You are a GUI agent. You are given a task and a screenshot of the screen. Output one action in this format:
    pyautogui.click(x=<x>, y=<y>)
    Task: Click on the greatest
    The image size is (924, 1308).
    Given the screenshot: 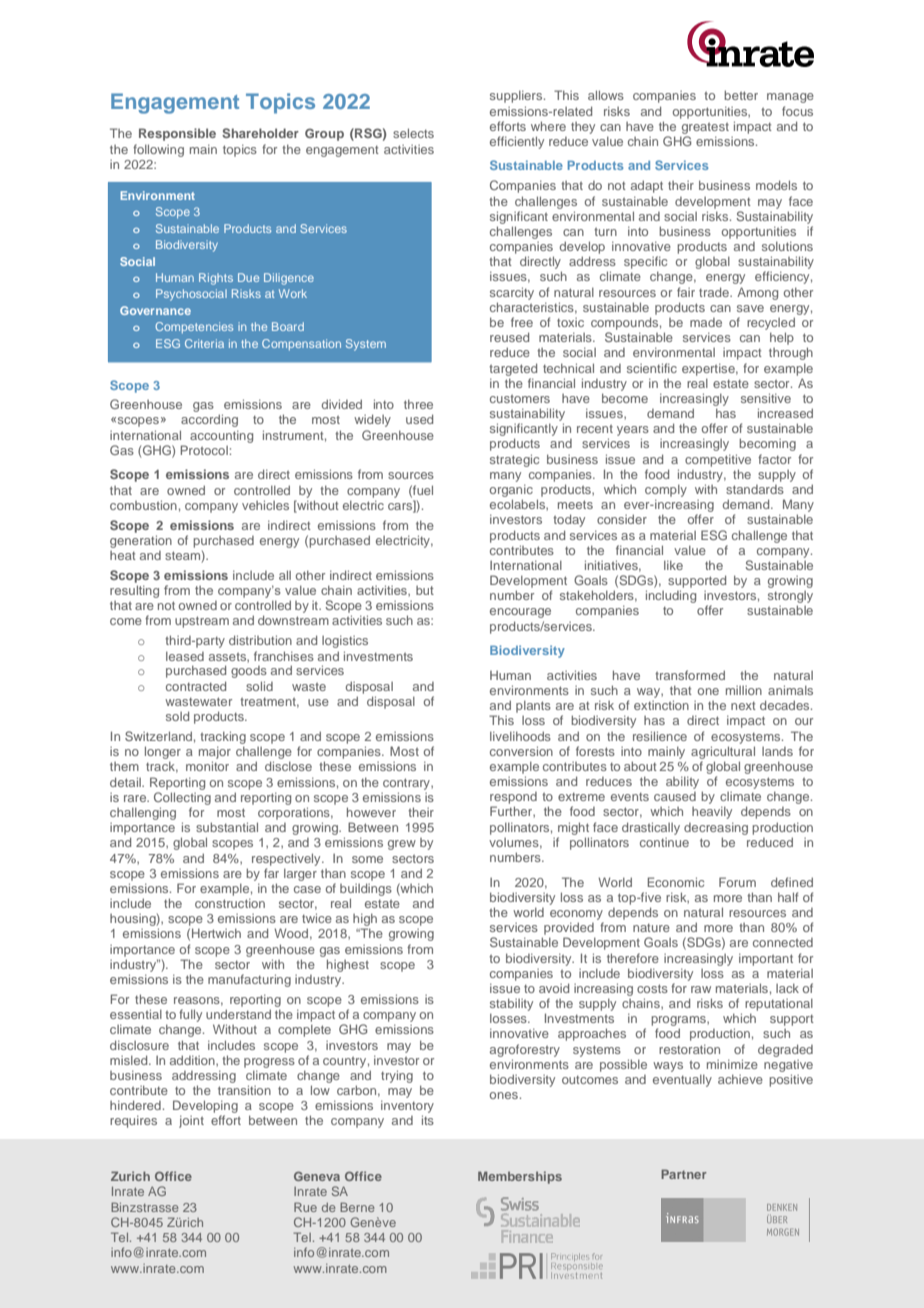 What is the action you would take?
    pyautogui.click(x=705, y=128)
